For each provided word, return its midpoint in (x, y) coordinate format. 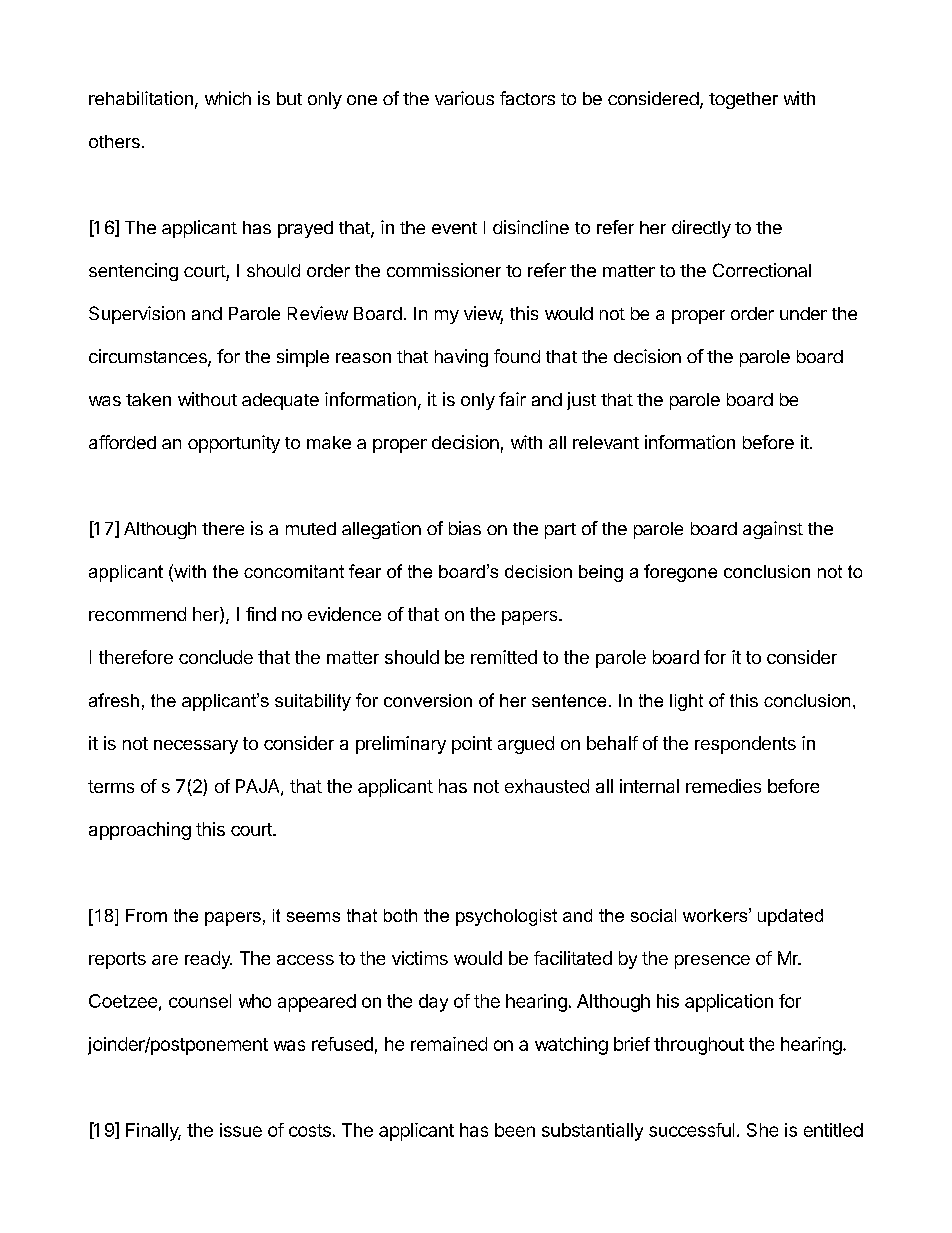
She (762, 1130)
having (461, 358)
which (228, 98)
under (803, 313)
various (464, 98)
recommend (137, 614)
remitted (504, 657)
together (743, 100)
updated (790, 917)
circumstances (149, 357)
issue (241, 1130)
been (515, 1130)
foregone (680, 573)
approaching (140, 831)
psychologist (506, 917)
